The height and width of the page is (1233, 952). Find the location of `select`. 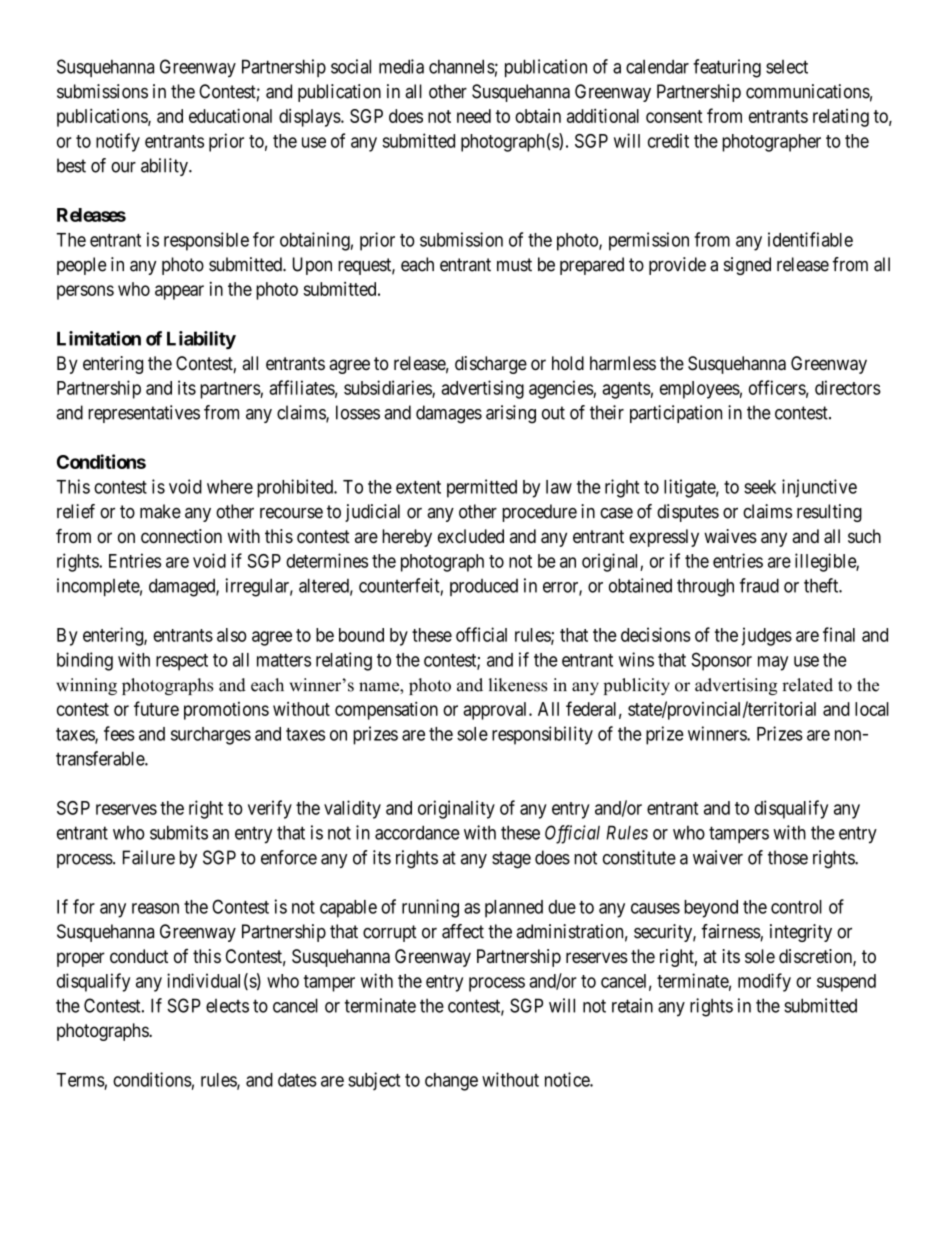

select is located at coordinates (787, 67).
